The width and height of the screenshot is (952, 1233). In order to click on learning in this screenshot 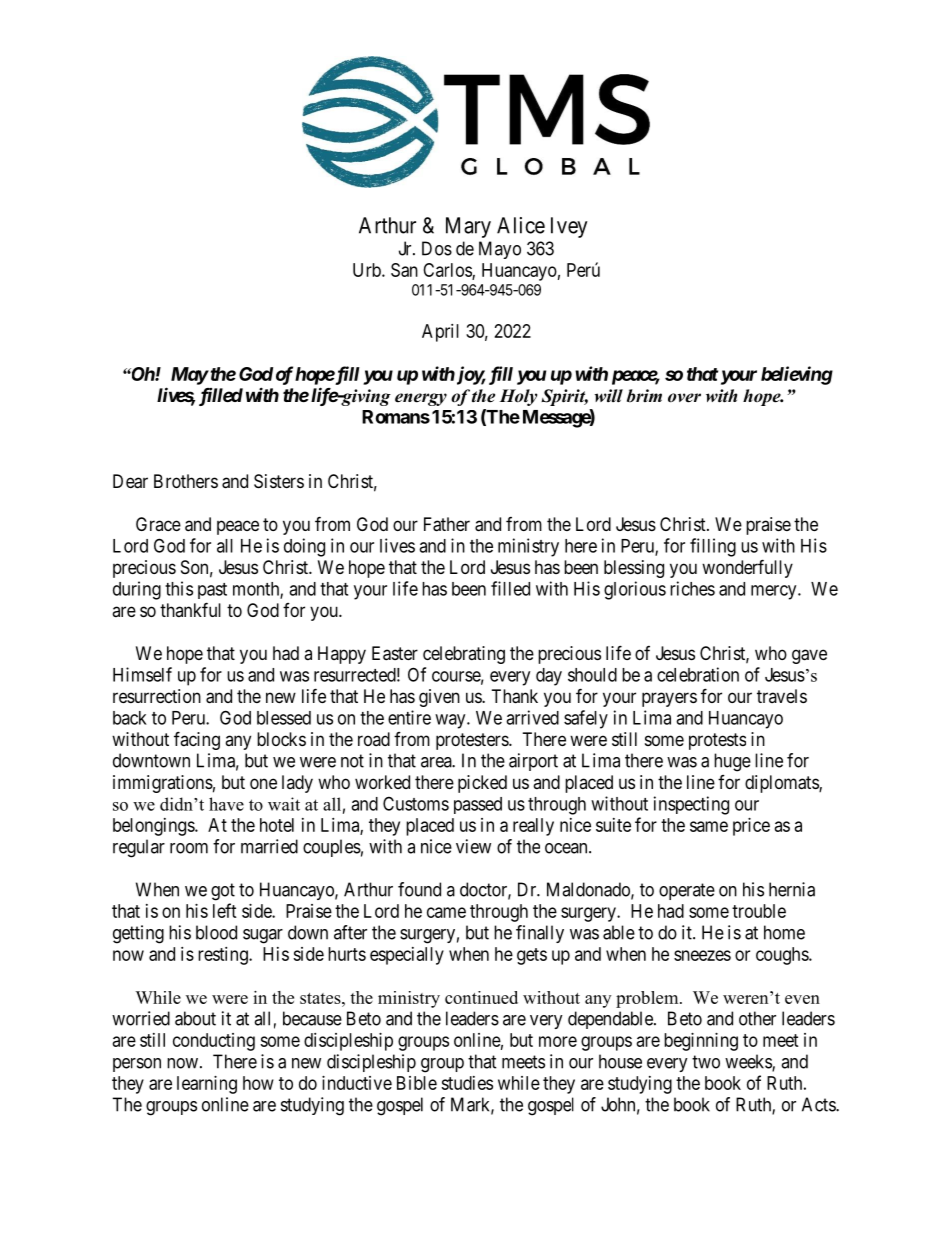, I will do `click(207, 1085)`.
